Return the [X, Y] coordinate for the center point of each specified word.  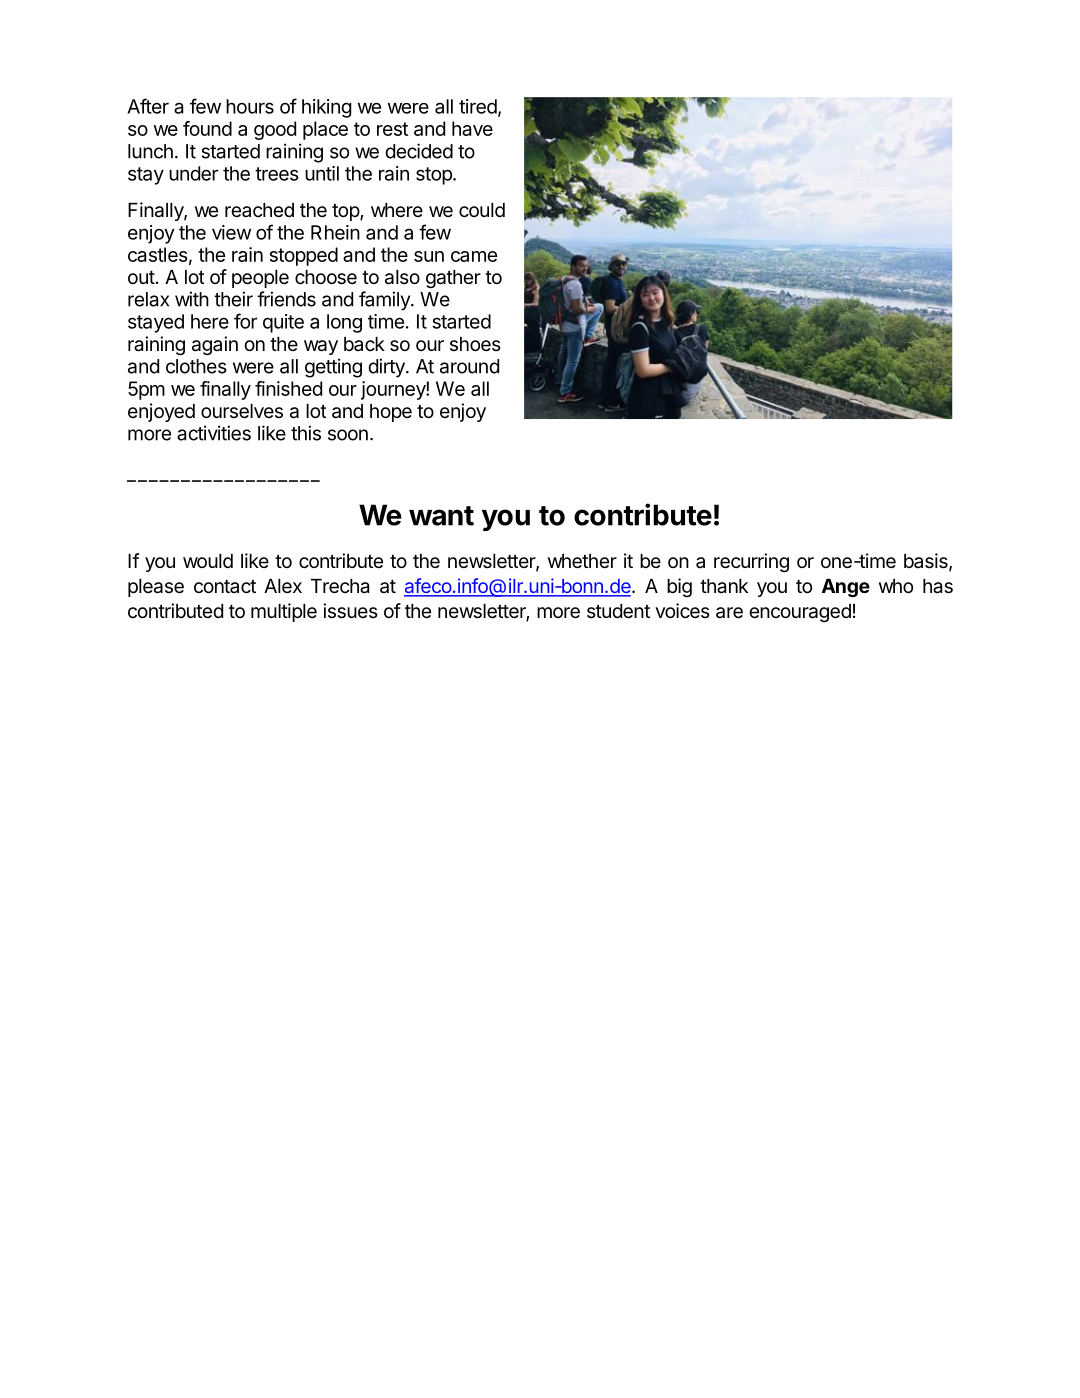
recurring [751, 562]
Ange [846, 588]
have [472, 128]
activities [214, 433]
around [469, 366]
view [231, 232]
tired [478, 106]
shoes [475, 344]
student [618, 611]
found [207, 128]
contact [225, 587]
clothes [196, 366]
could [482, 210]
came [474, 256]
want [441, 516]
